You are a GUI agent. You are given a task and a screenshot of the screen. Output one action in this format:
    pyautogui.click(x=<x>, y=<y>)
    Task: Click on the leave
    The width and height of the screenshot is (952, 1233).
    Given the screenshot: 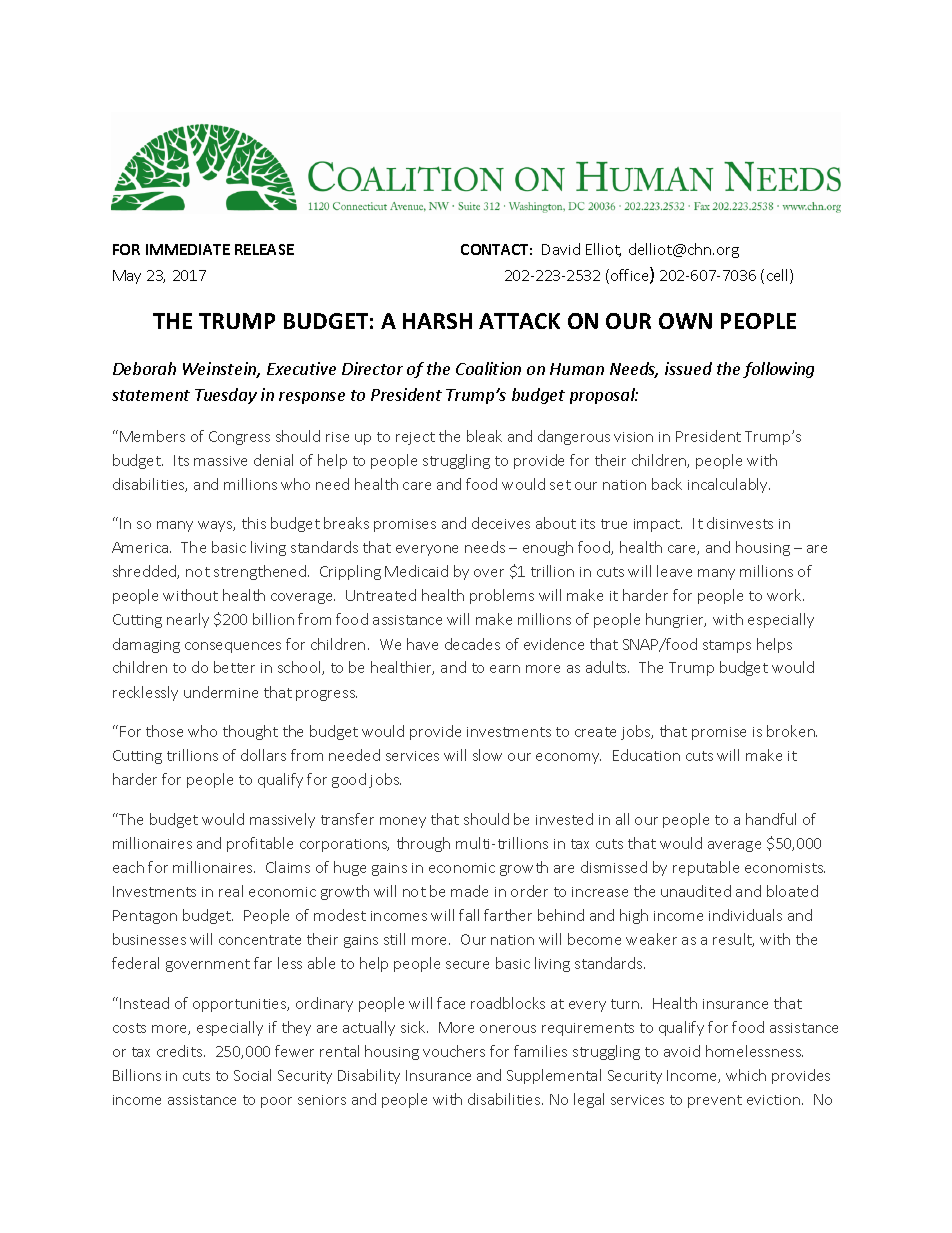 What is the action you would take?
    pyautogui.click(x=674, y=571)
